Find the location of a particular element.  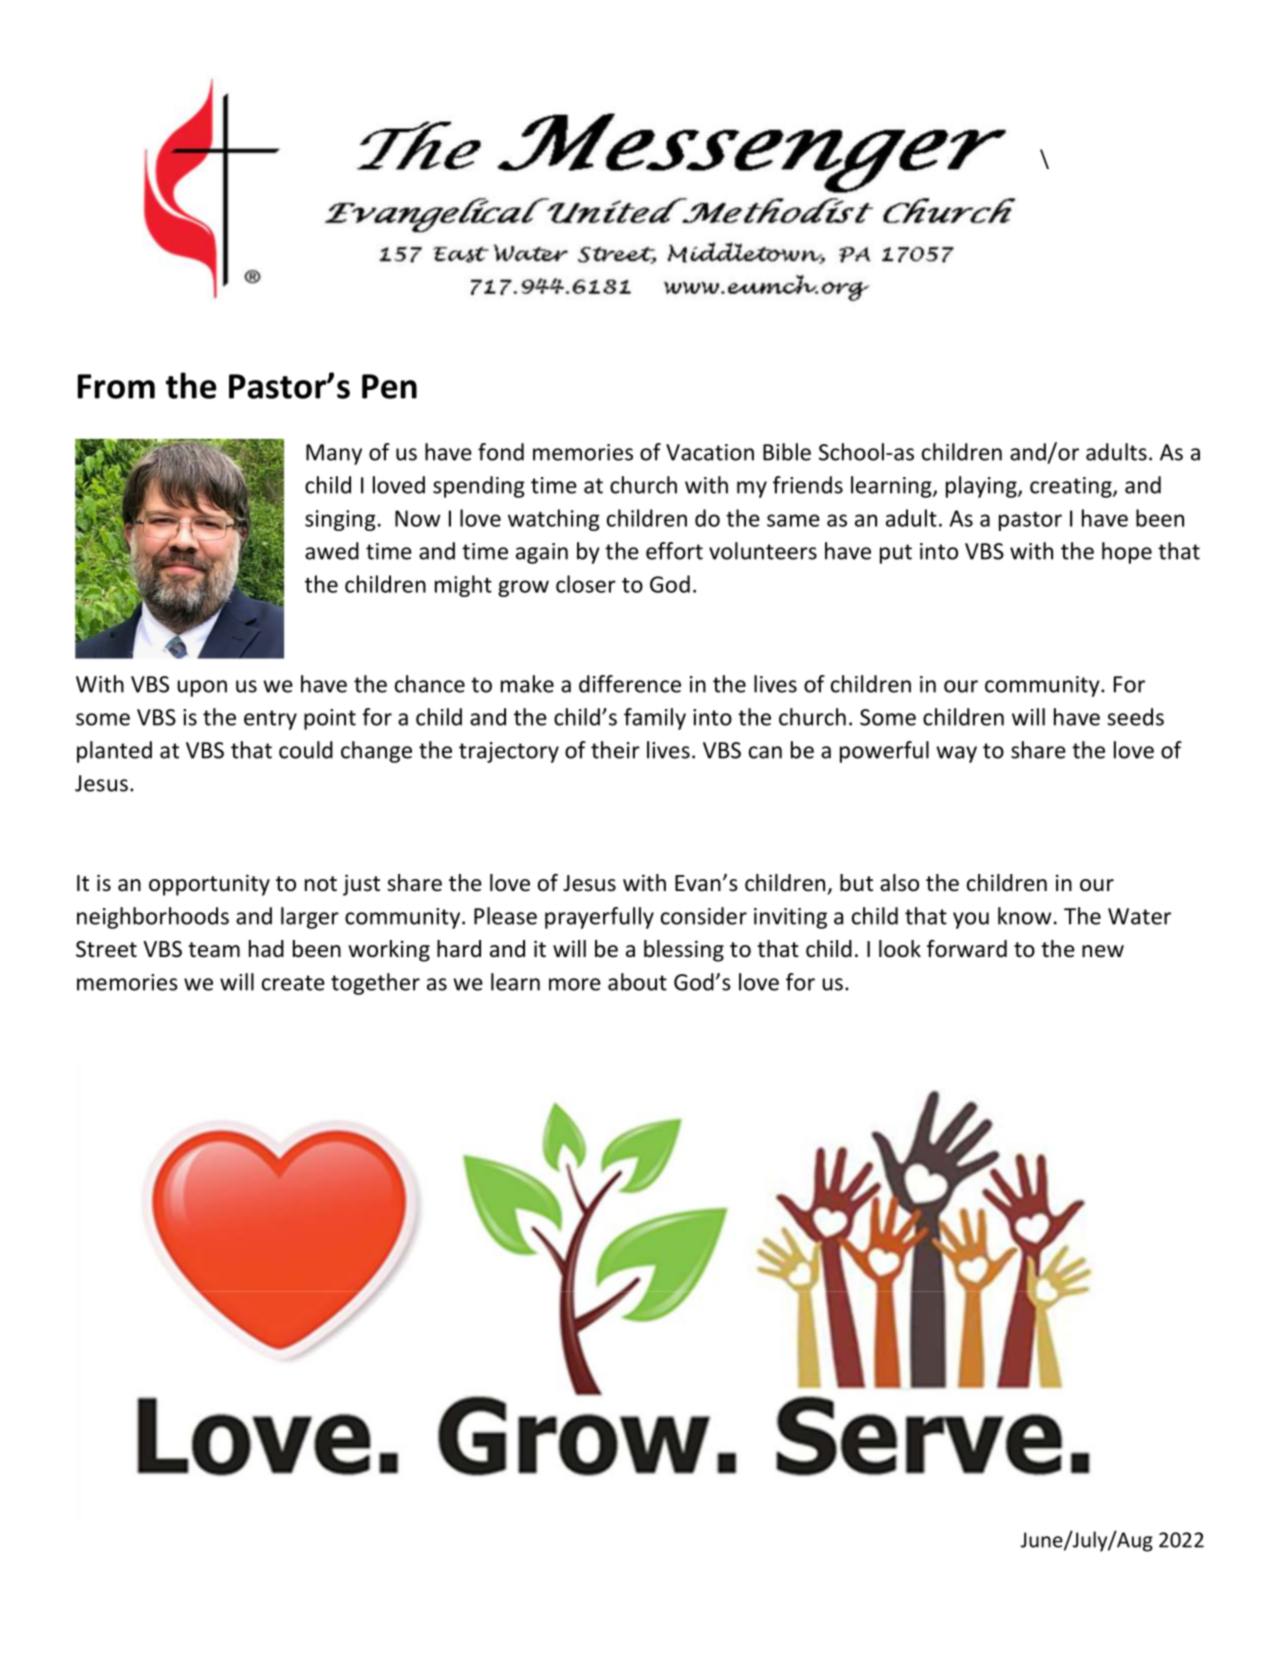

team is located at coordinates (214, 950).
